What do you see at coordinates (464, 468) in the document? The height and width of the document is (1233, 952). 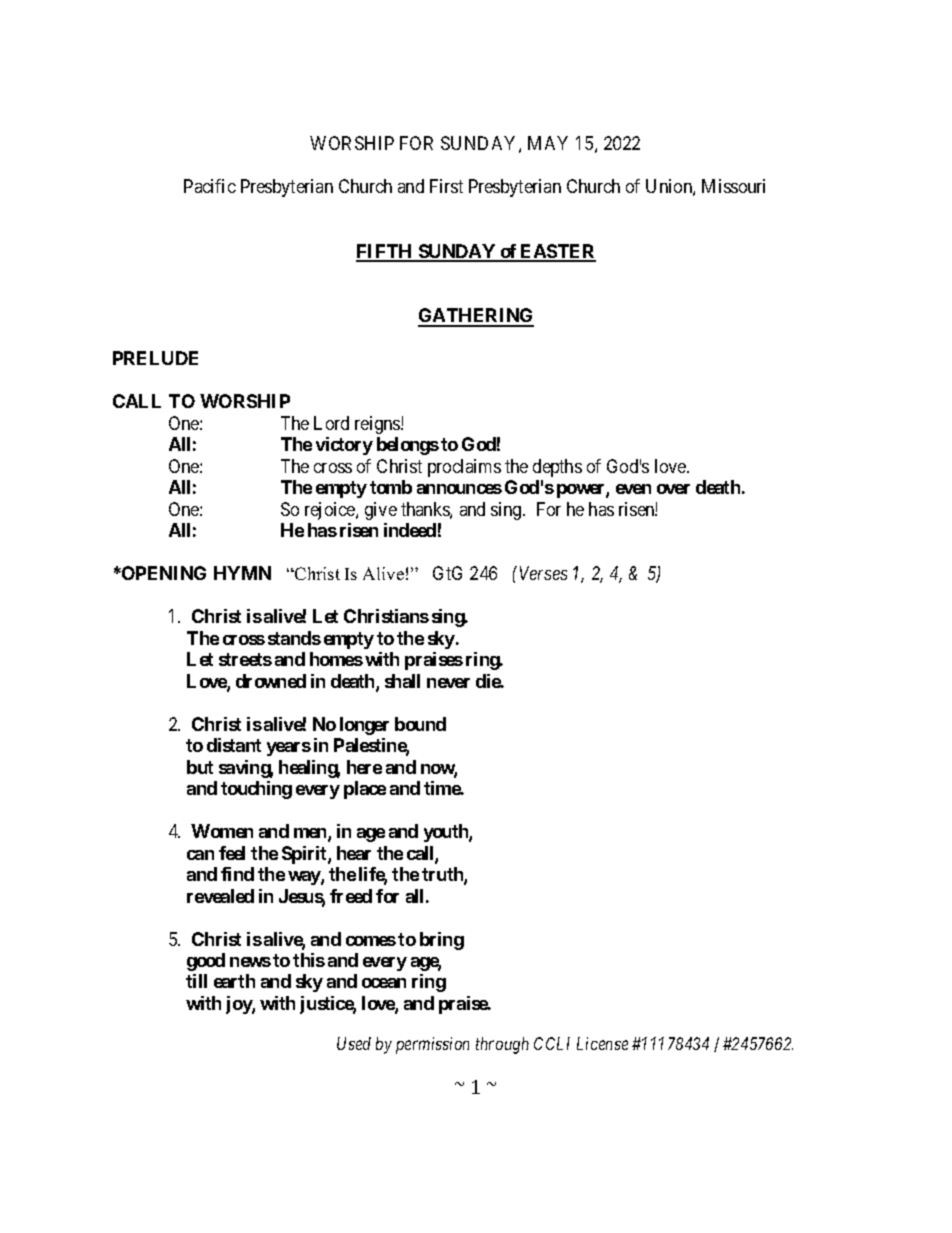 I see `proclaims` at bounding box center [464, 468].
